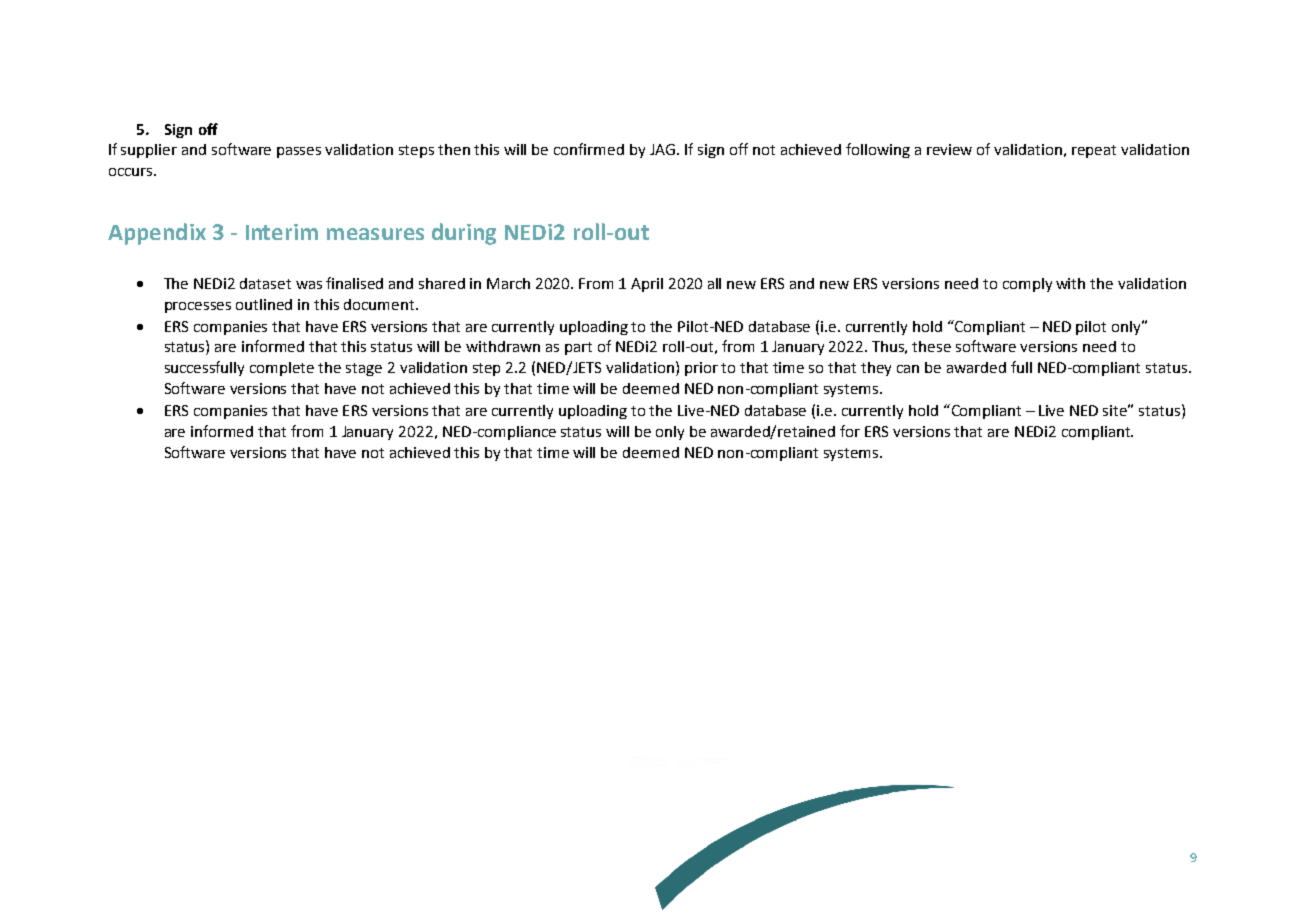 The image size is (1309, 924). I want to click on complete, so click(282, 369).
